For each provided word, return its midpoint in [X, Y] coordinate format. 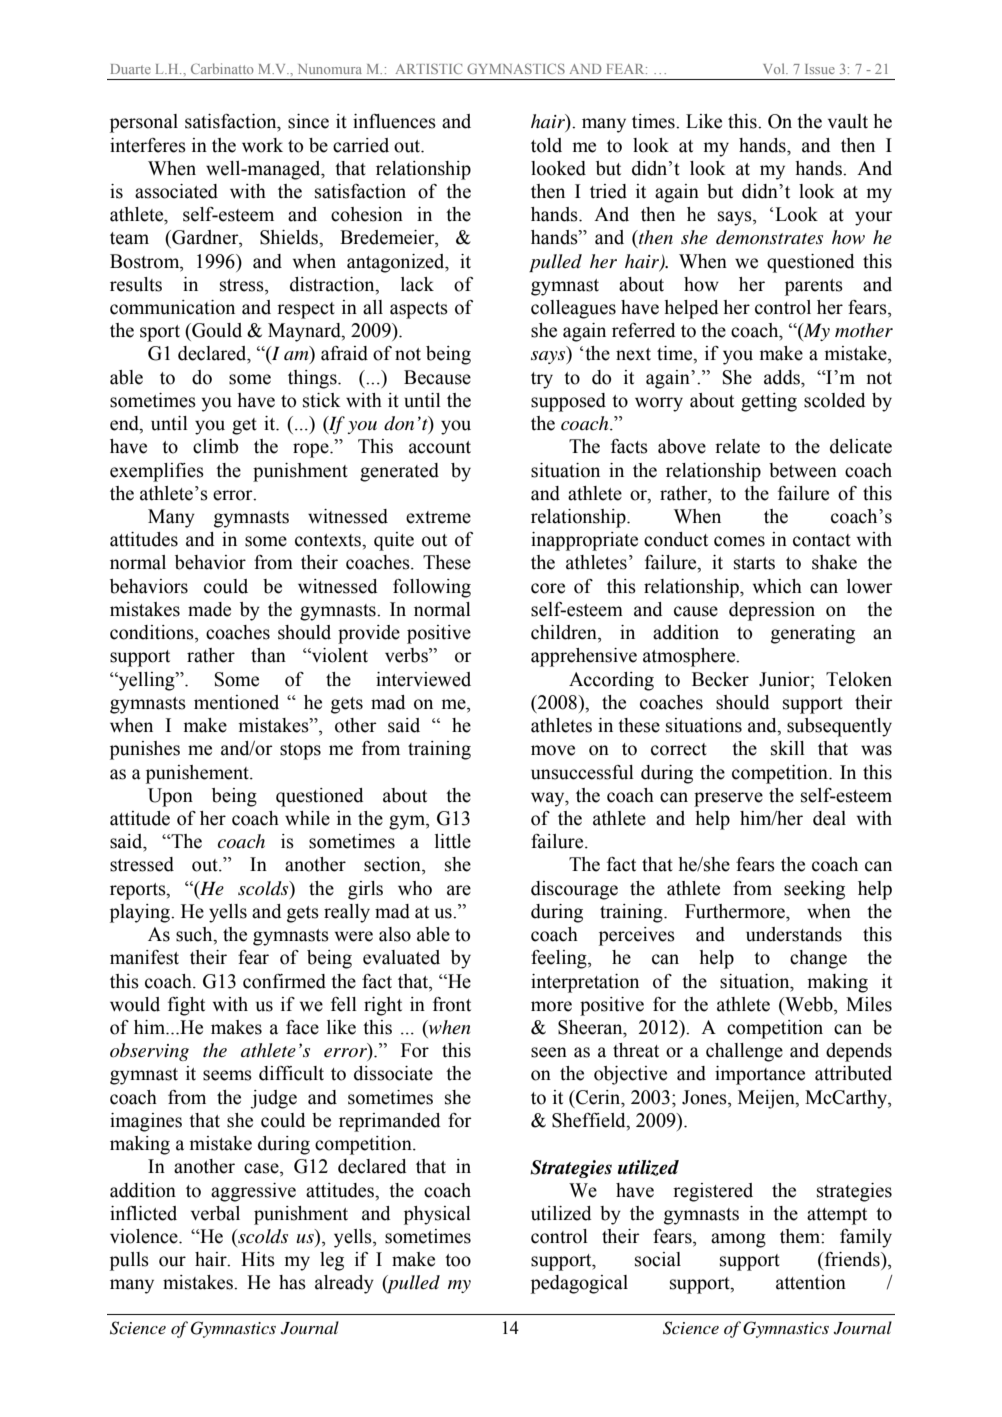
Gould [216, 330]
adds [783, 377]
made [209, 609]
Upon [170, 797]
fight [186, 1006]
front [452, 1004]
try [542, 380]
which [777, 586]
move [553, 750]
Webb [809, 1005]
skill [788, 748]
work [262, 145]
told [546, 145]
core [548, 588]
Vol [775, 68]
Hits [258, 1259]
